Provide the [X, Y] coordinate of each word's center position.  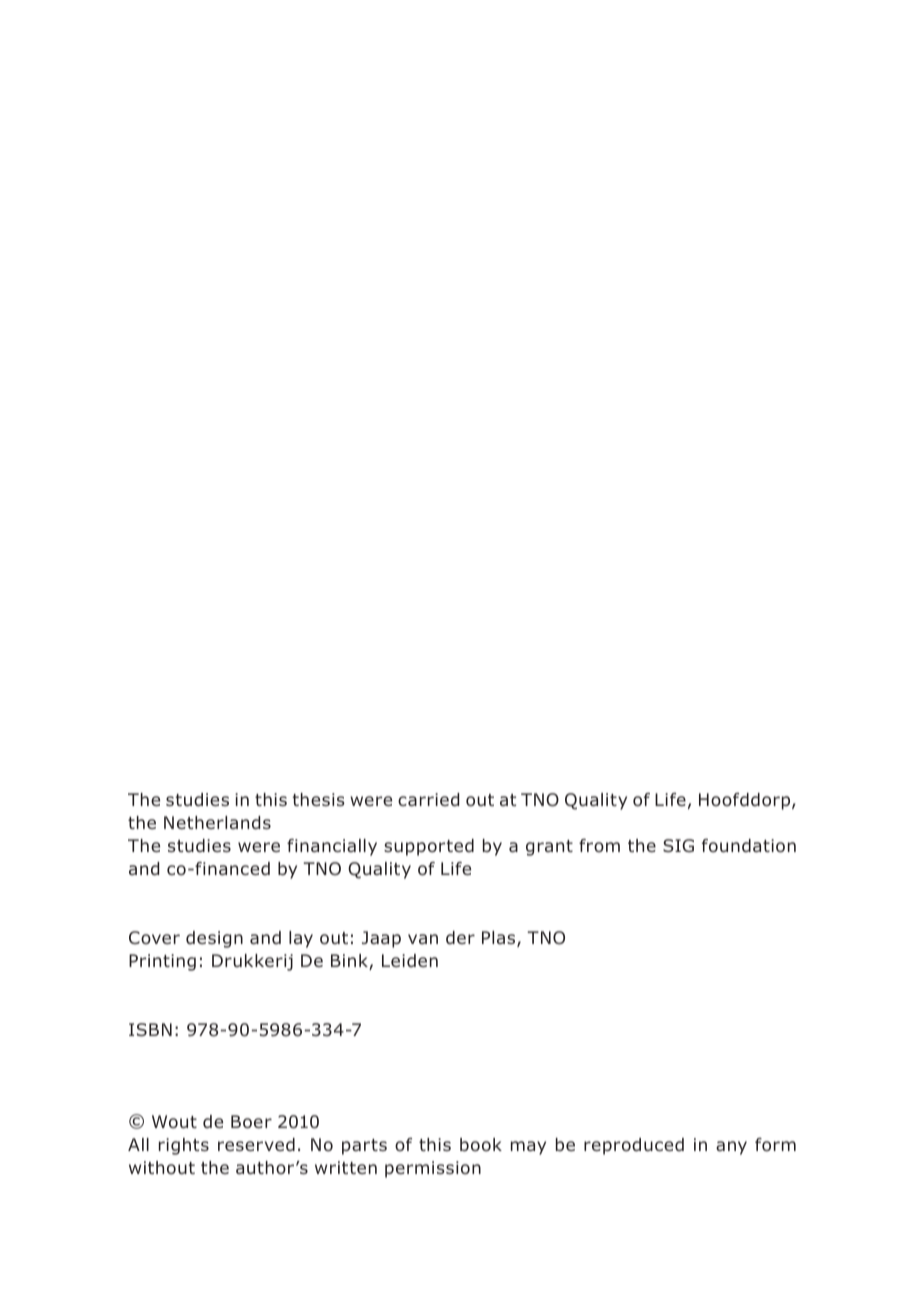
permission [433, 1169]
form [775, 1145]
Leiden [410, 960]
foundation [749, 846]
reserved [256, 1144]
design [214, 939]
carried [428, 800]
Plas [500, 939]
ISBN [150, 1029]
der [460, 937]
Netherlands [217, 823]
